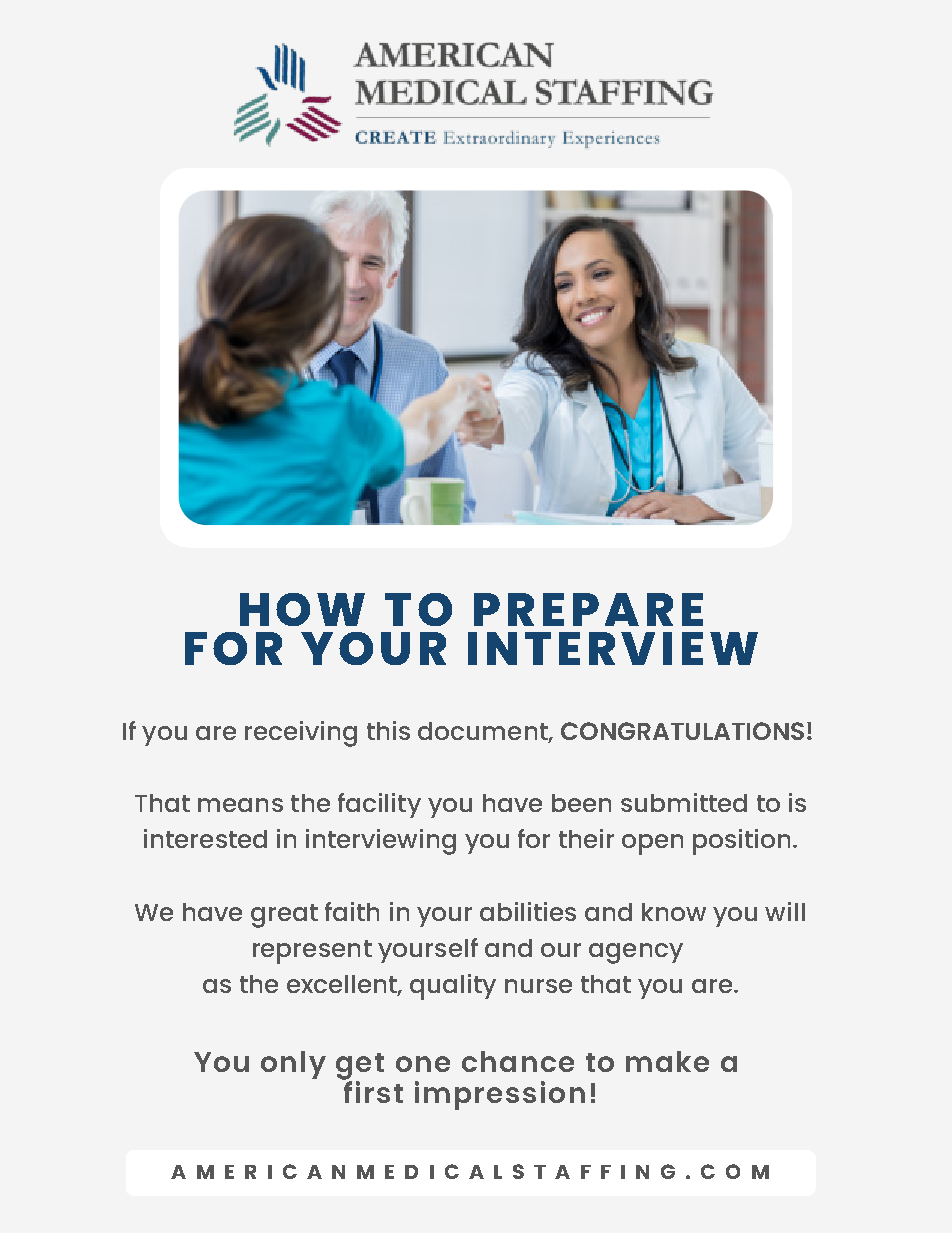 The image size is (952, 1233). I want to click on HOW, so click(302, 609).
